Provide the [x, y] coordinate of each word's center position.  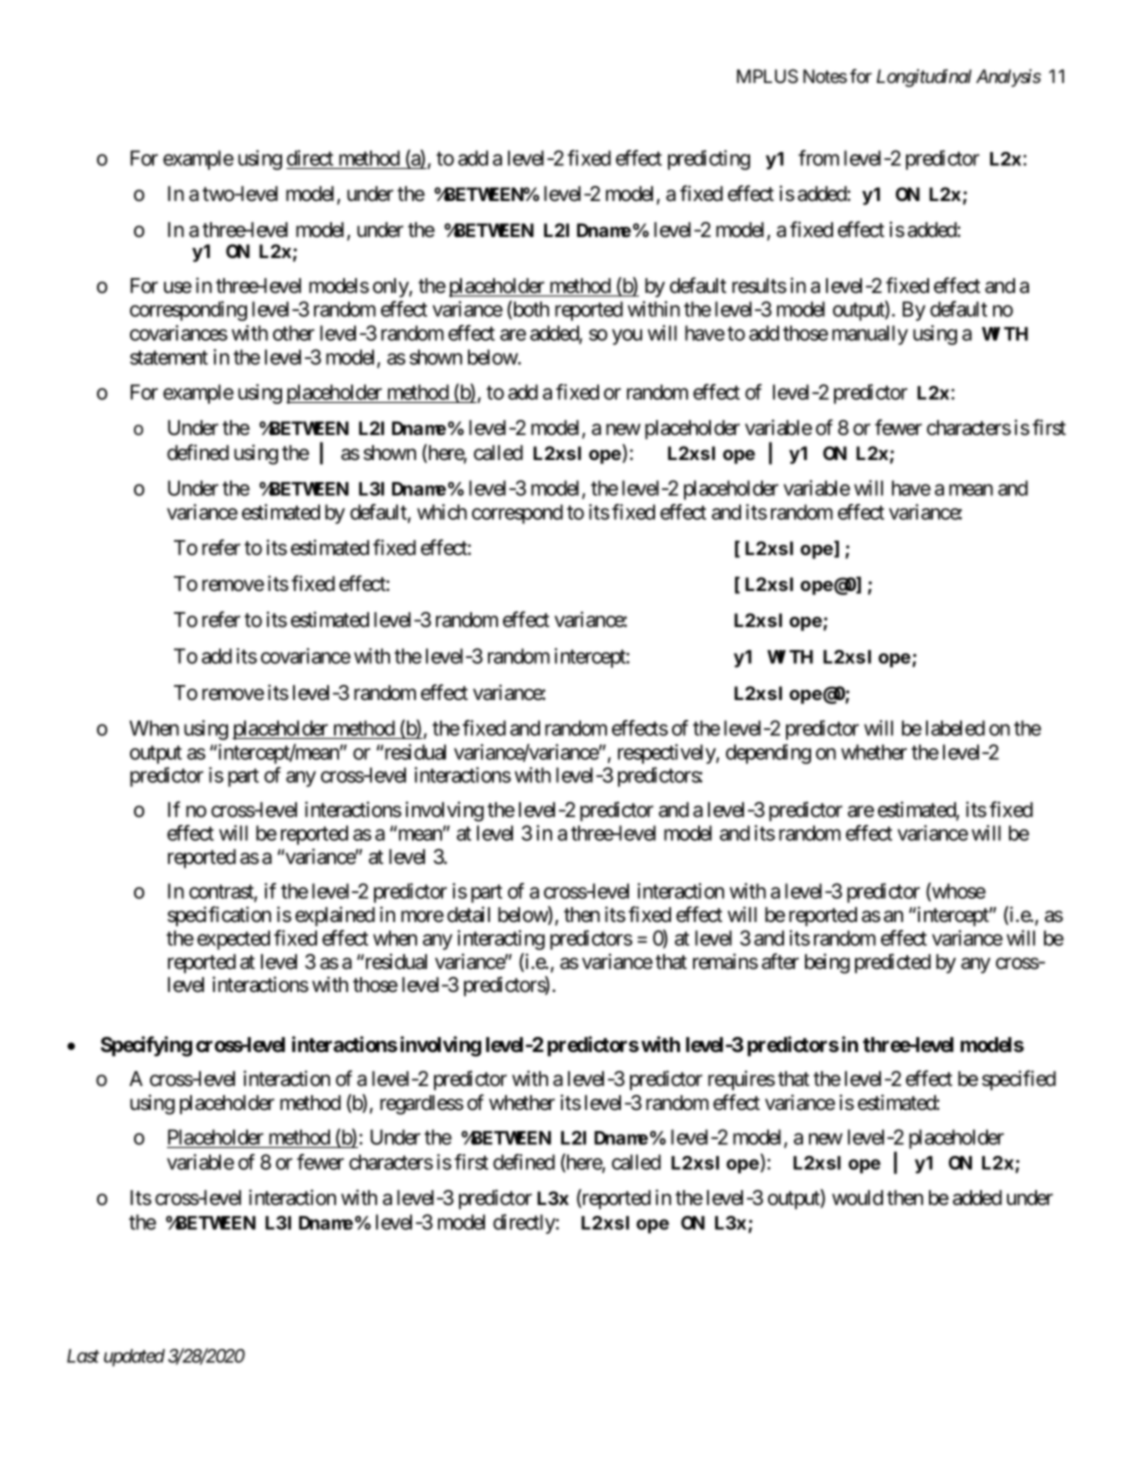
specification [219, 916]
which [442, 512]
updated [134, 1358]
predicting [709, 160]
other [294, 333]
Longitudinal [924, 78]
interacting [501, 940]
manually [870, 335]
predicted [893, 963]
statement [169, 357]
